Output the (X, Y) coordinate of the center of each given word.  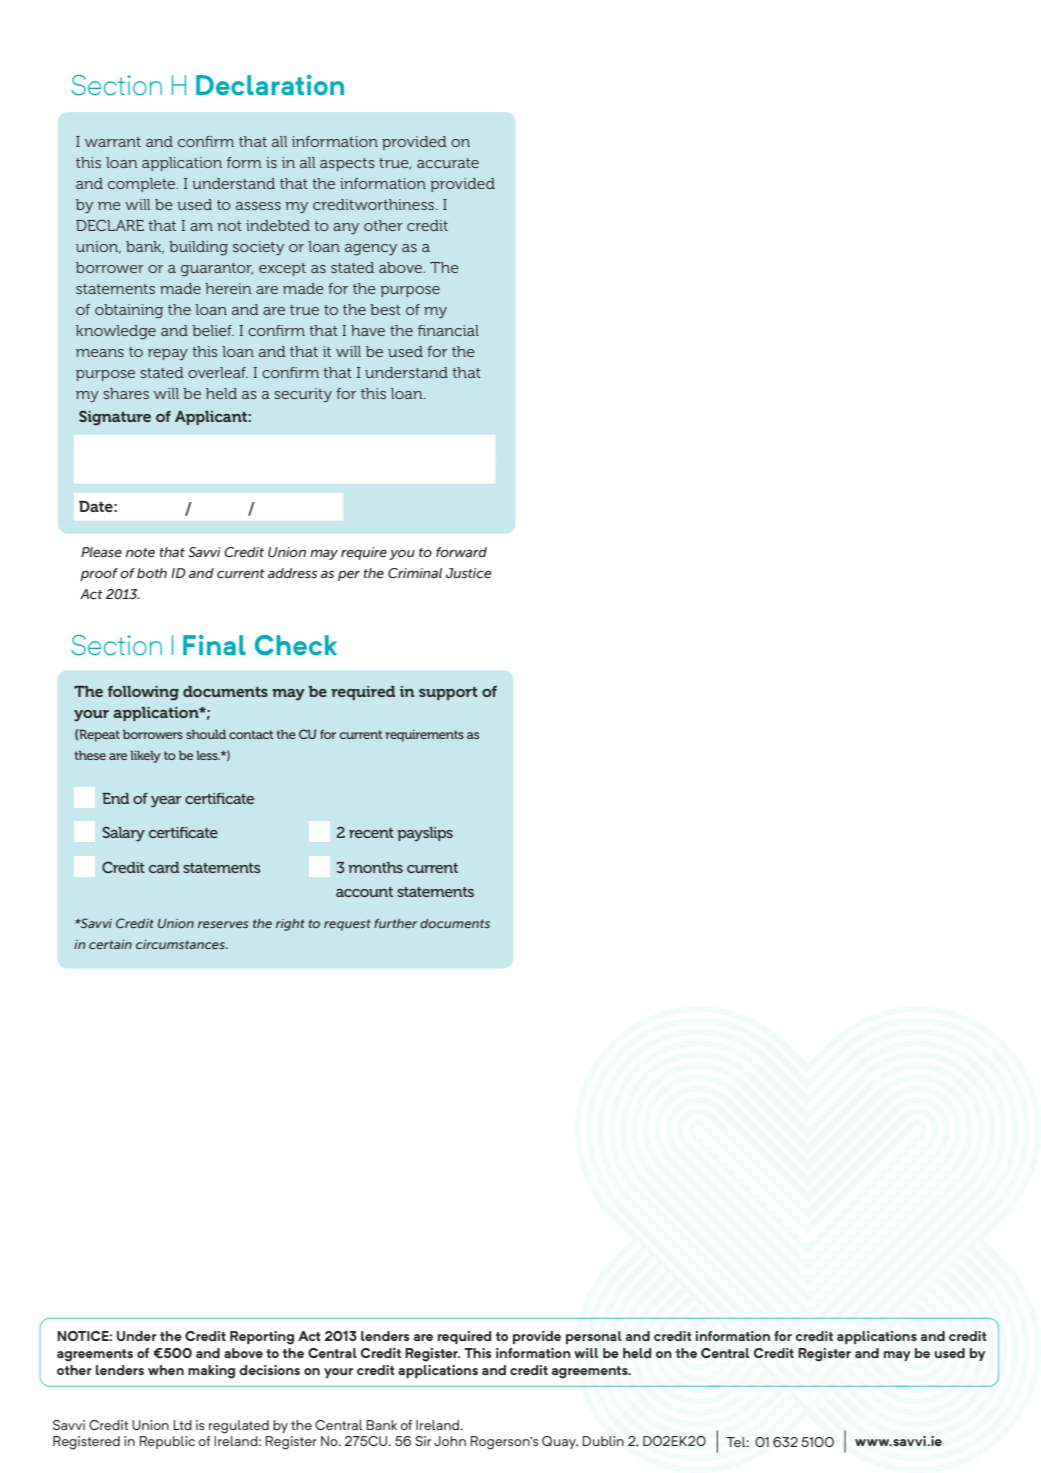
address (292, 573)
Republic (167, 1442)
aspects (347, 164)
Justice (469, 573)
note (140, 553)
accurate (448, 163)
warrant (113, 142)
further (395, 923)
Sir (423, 1441)
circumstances (181, 944)
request (347, 925)
